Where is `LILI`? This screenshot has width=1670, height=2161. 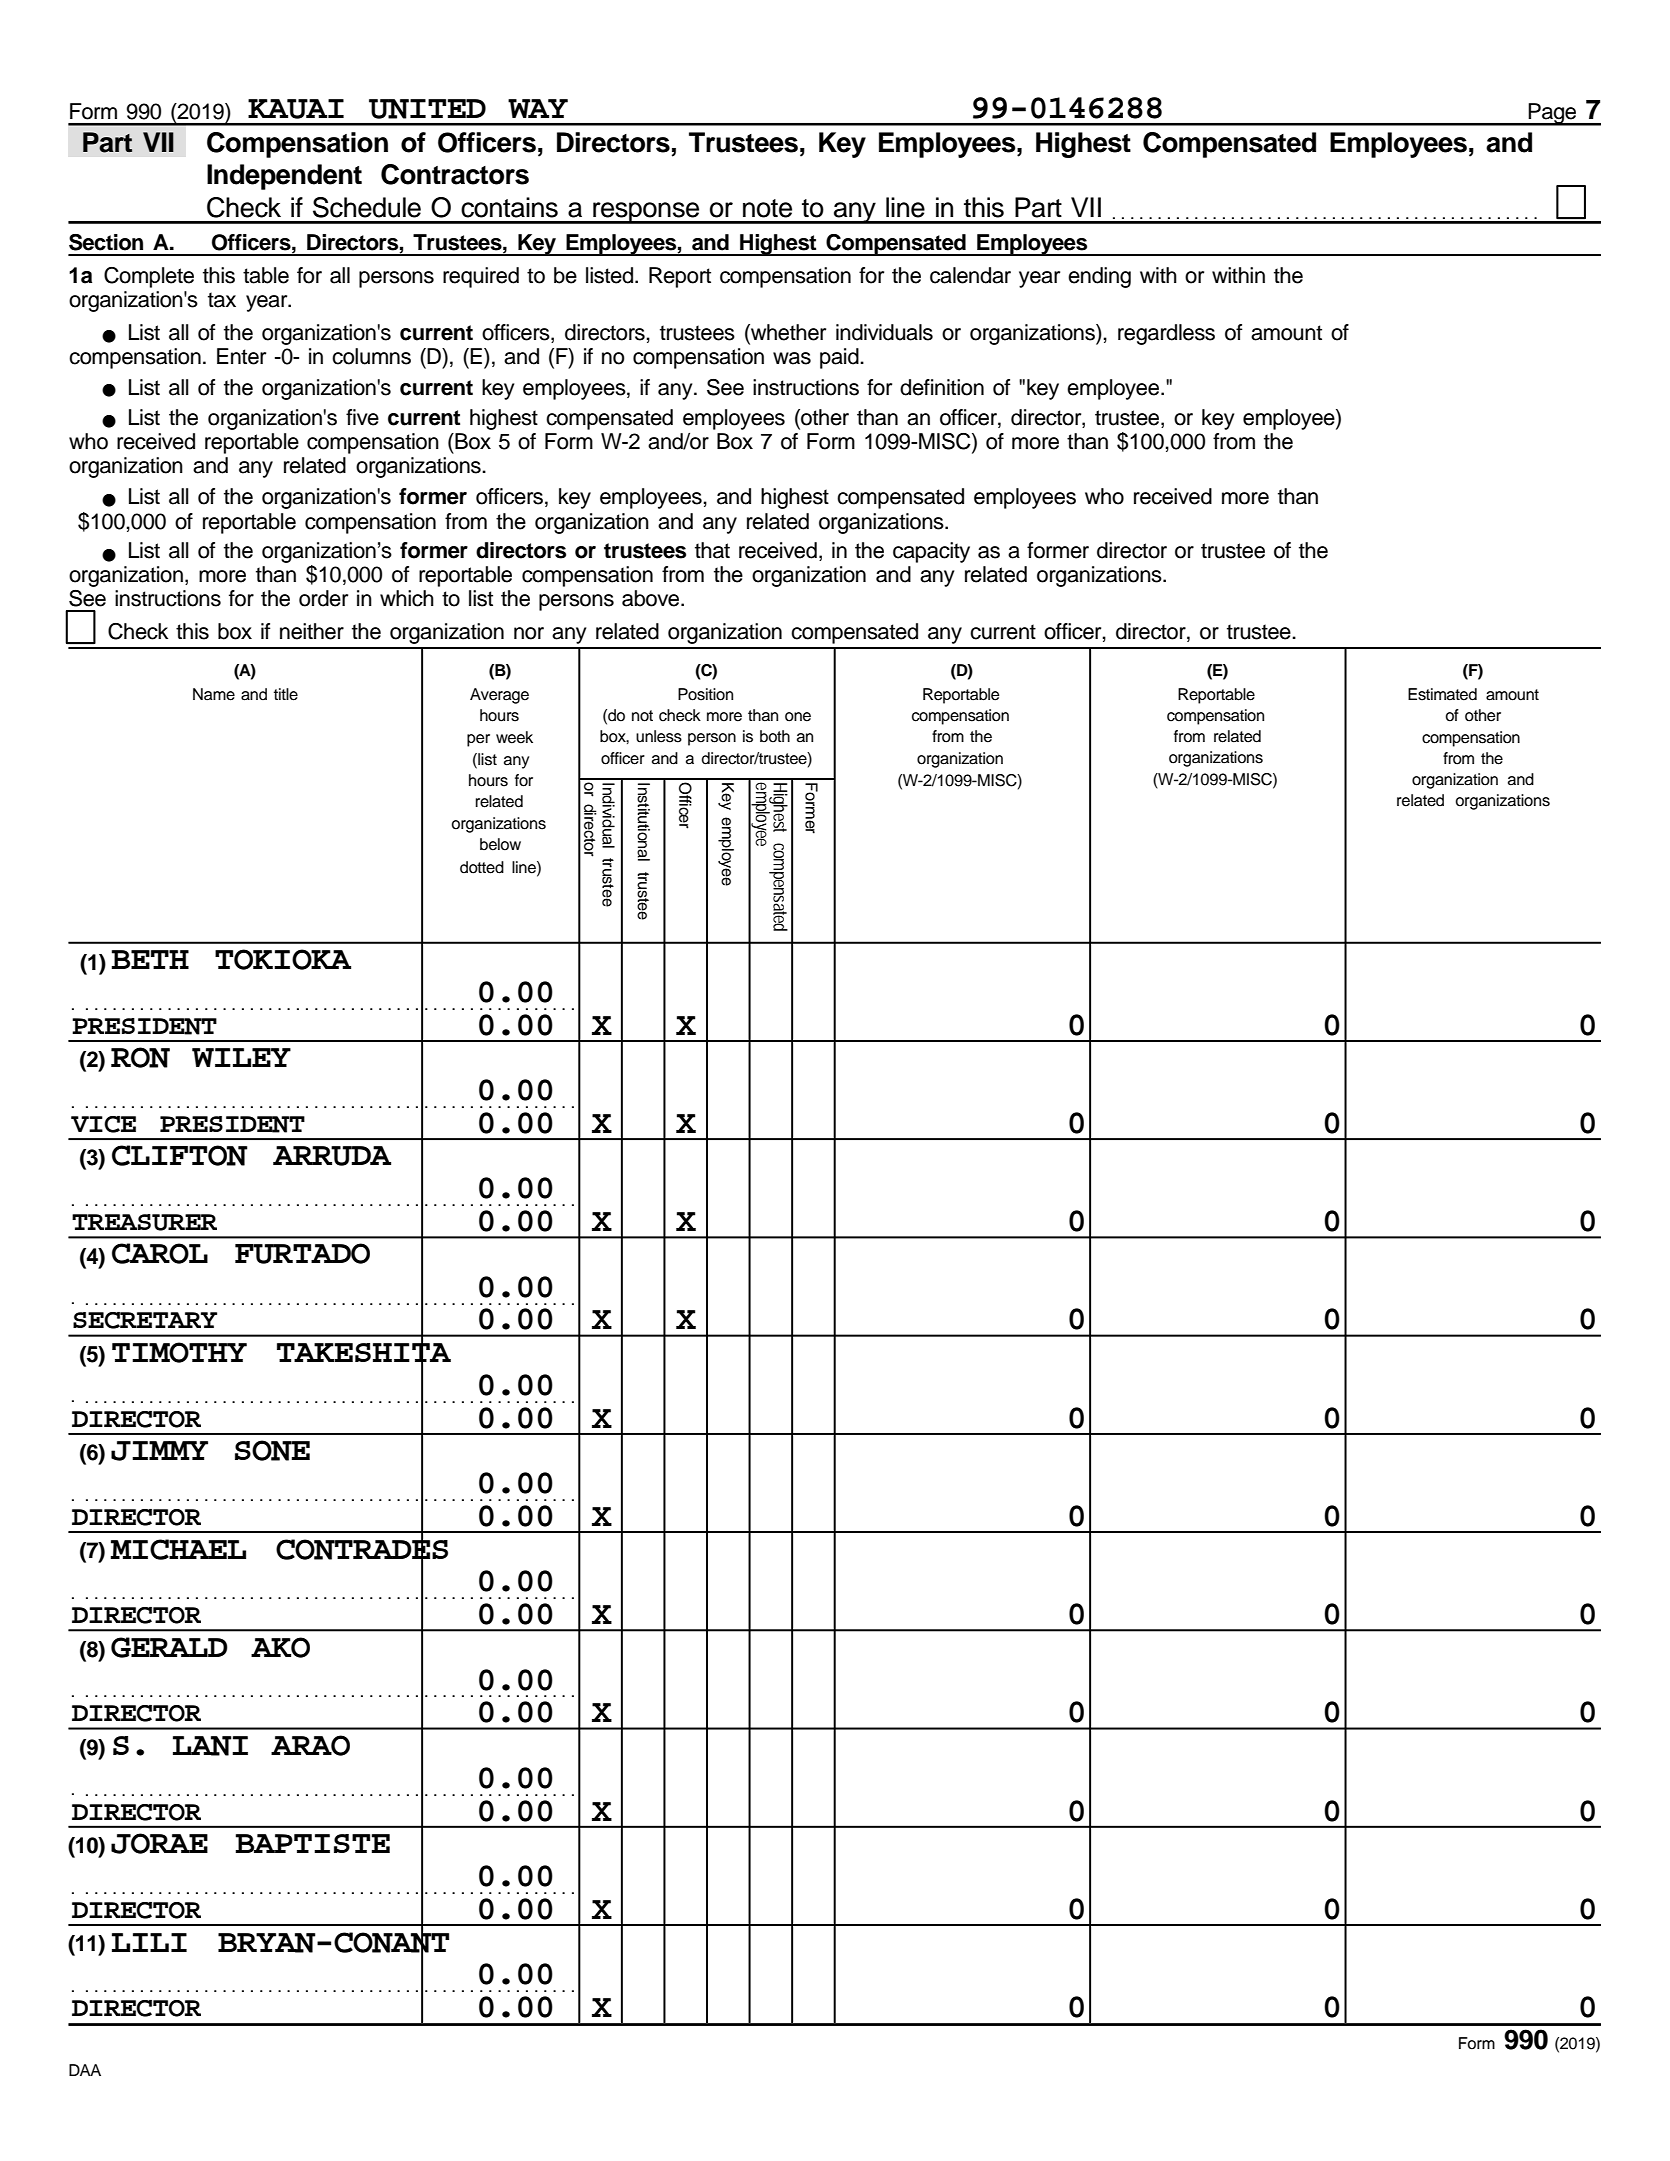
LILI is located at coordinates (149, 1942).
